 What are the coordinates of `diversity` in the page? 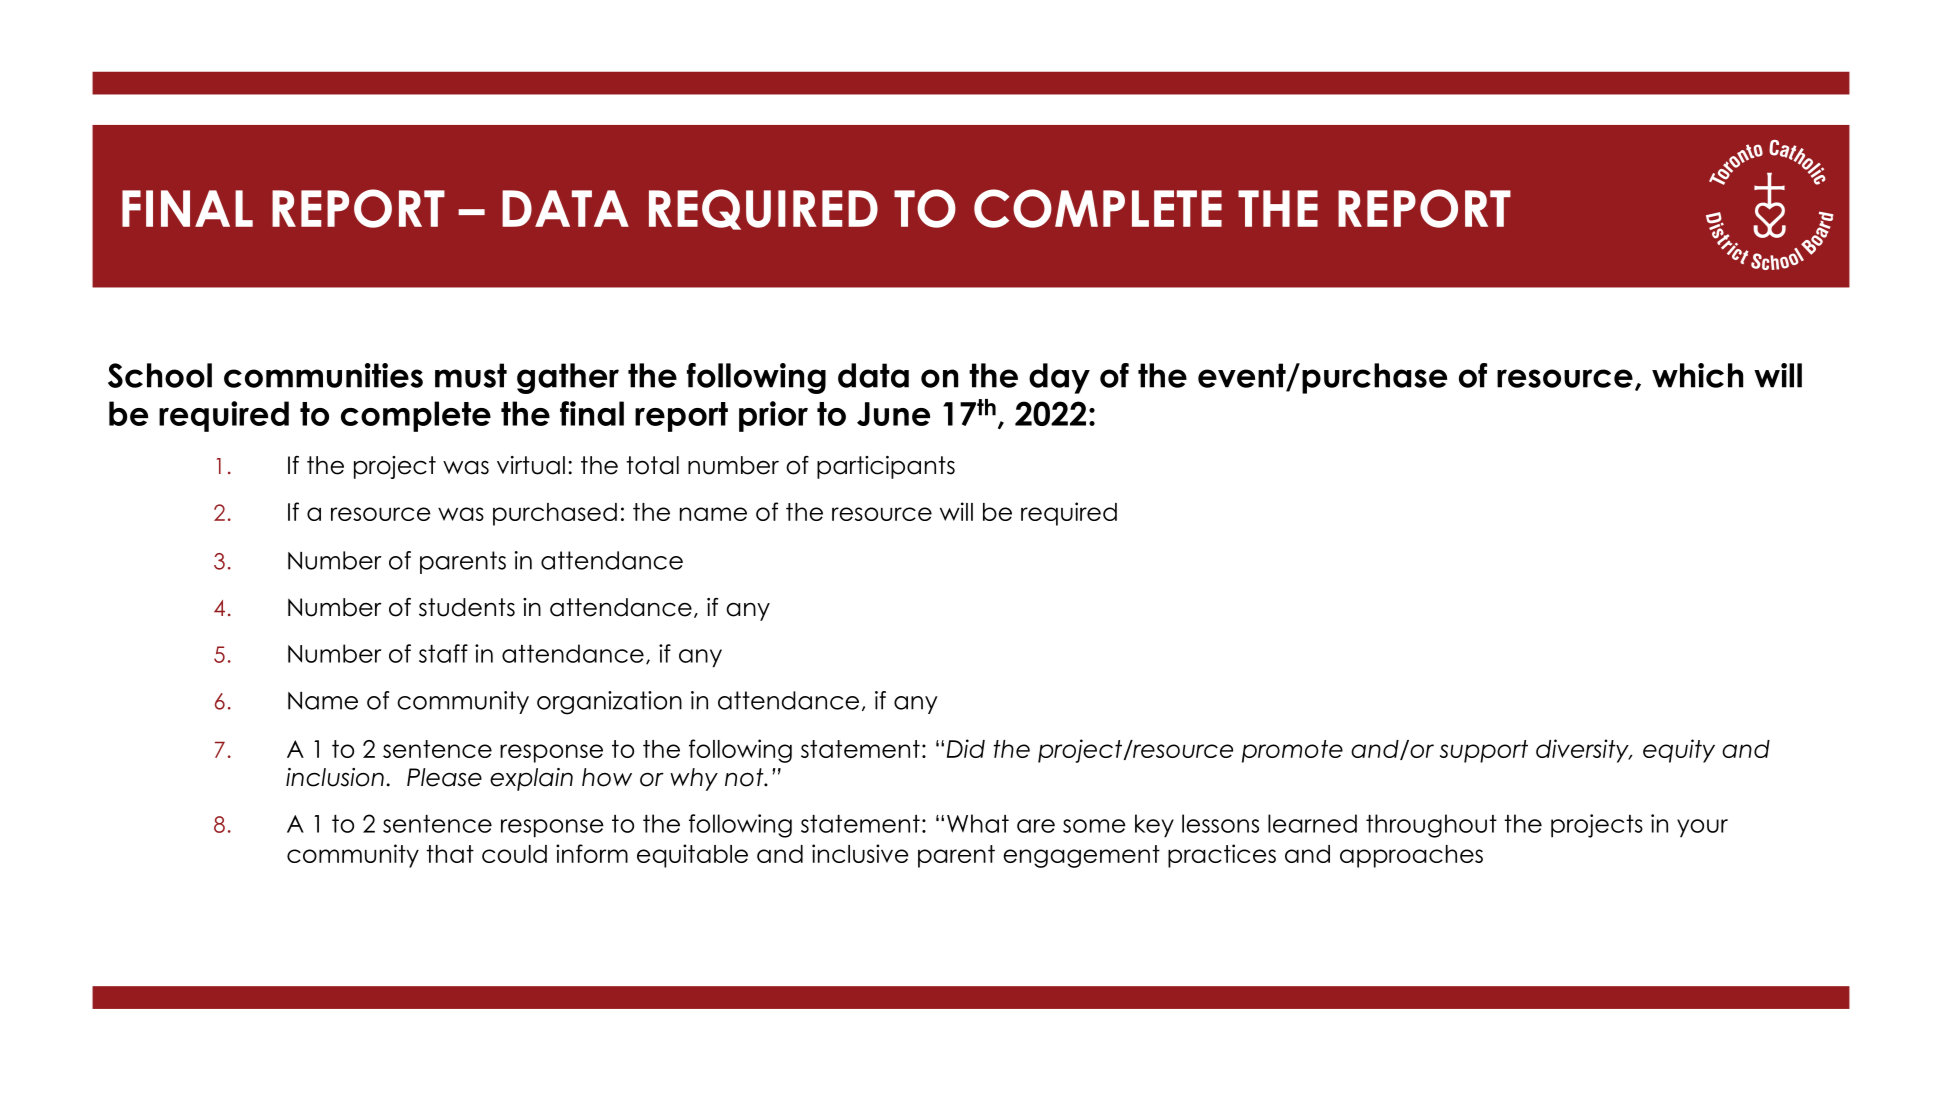 It's located at (1583, 751).
